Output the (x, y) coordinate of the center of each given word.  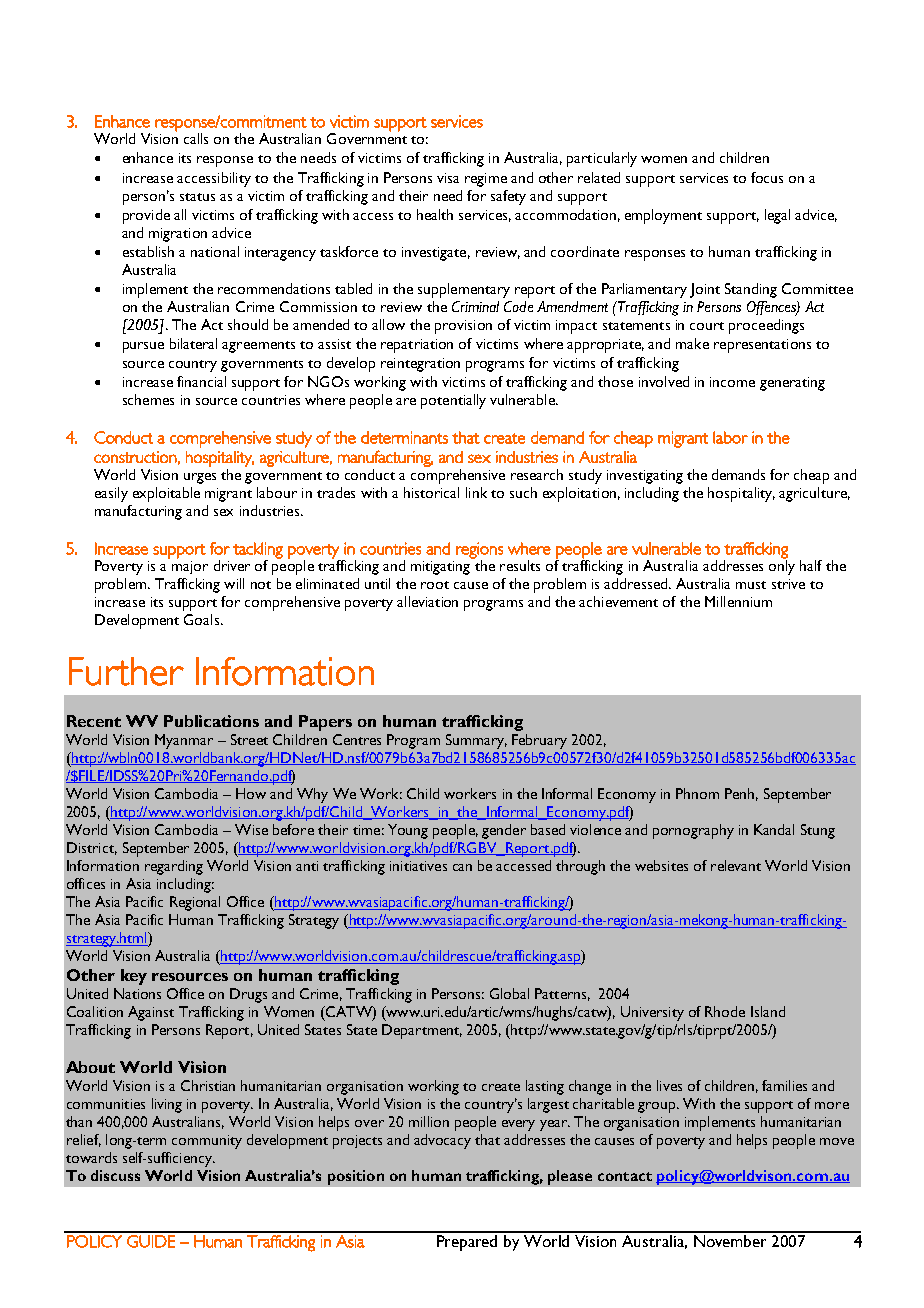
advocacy (442, 1141)
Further (126, 671)
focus (767, 177)
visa (448, 178)
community (207, 1142)
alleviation (427, 601)
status (197, 197)
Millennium (738, 601)
